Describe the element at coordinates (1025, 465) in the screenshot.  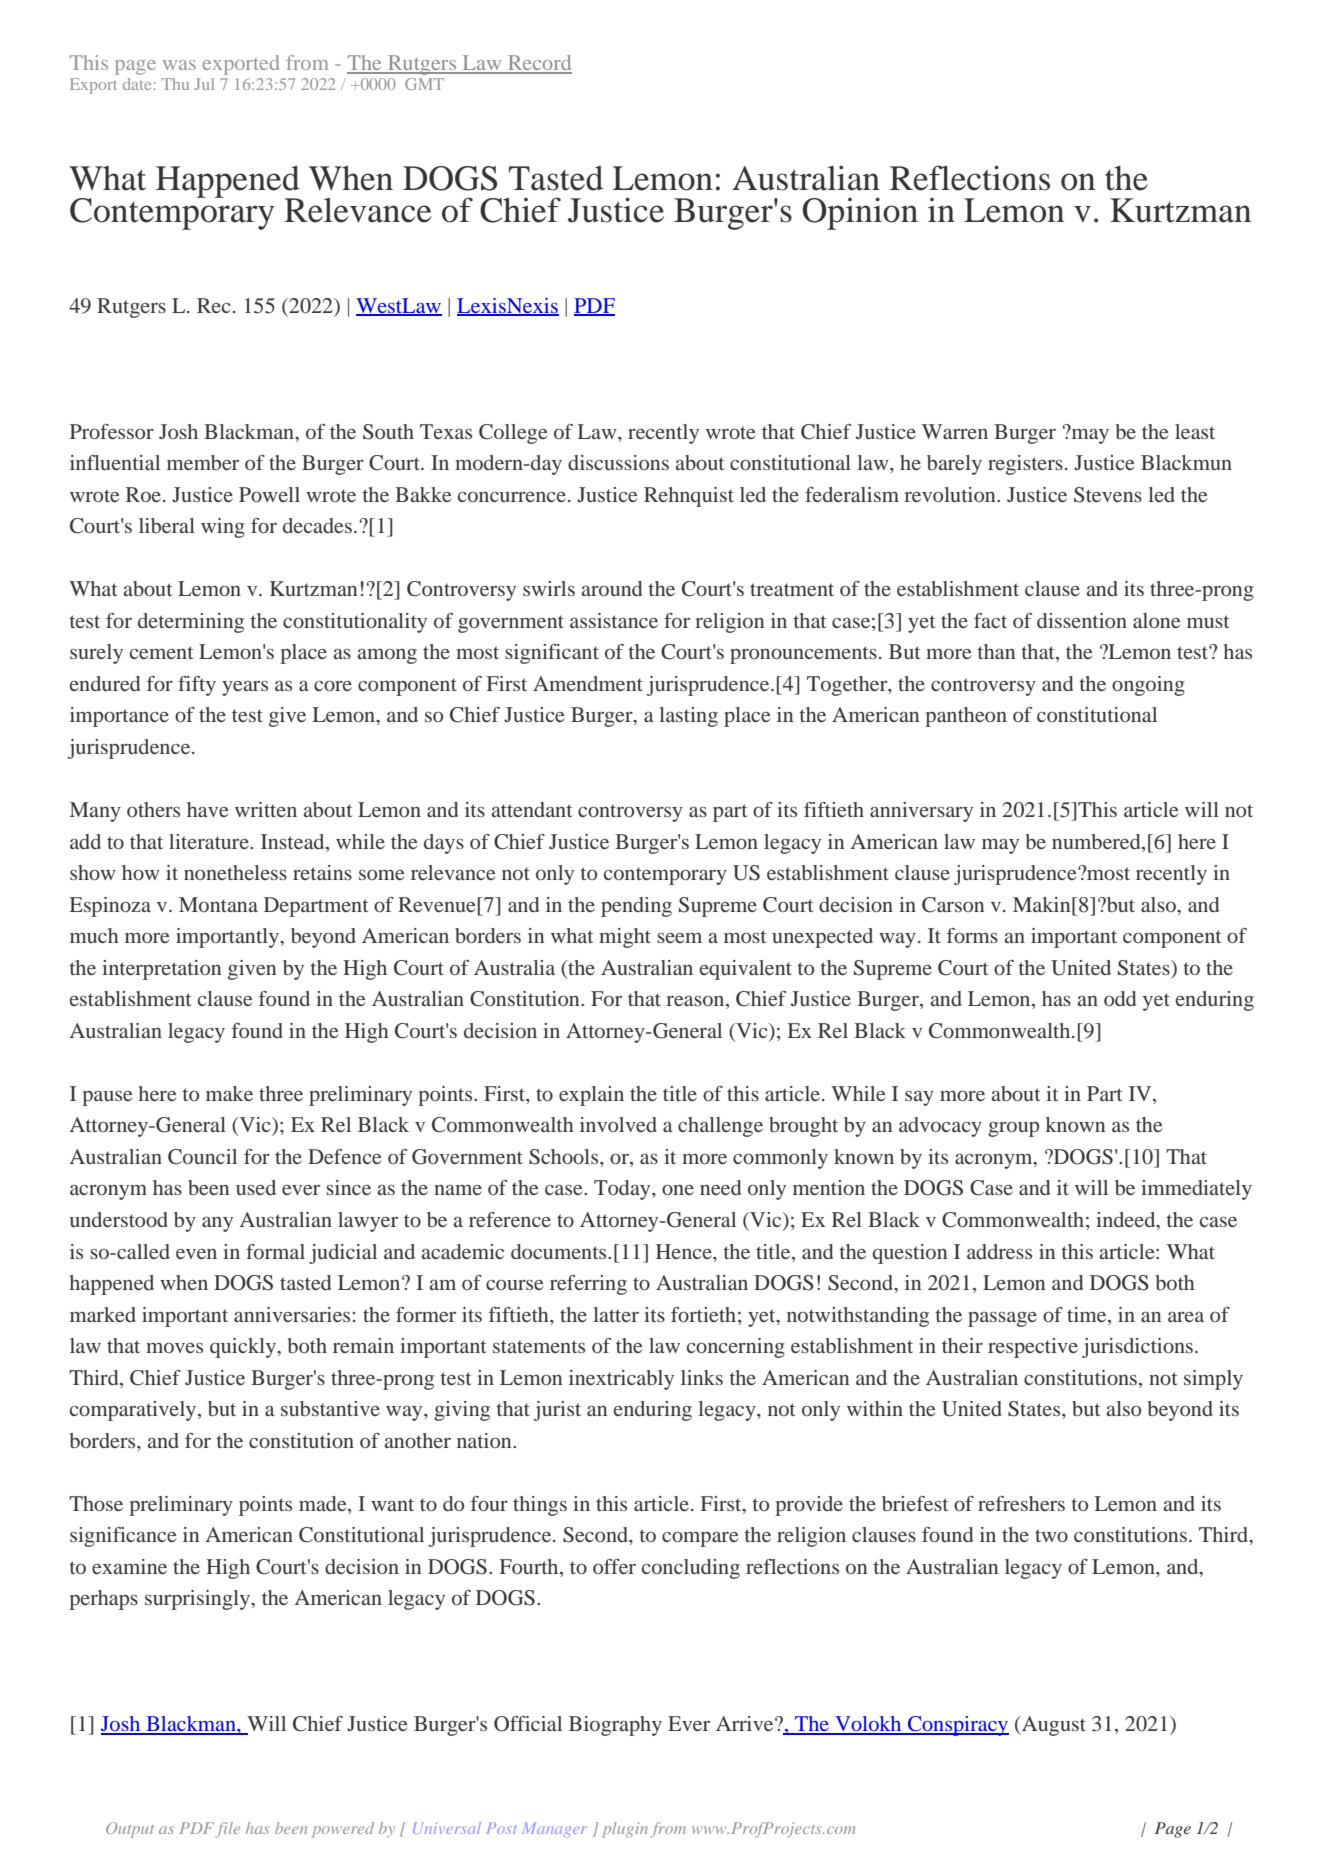
I see `registers` at that location.
